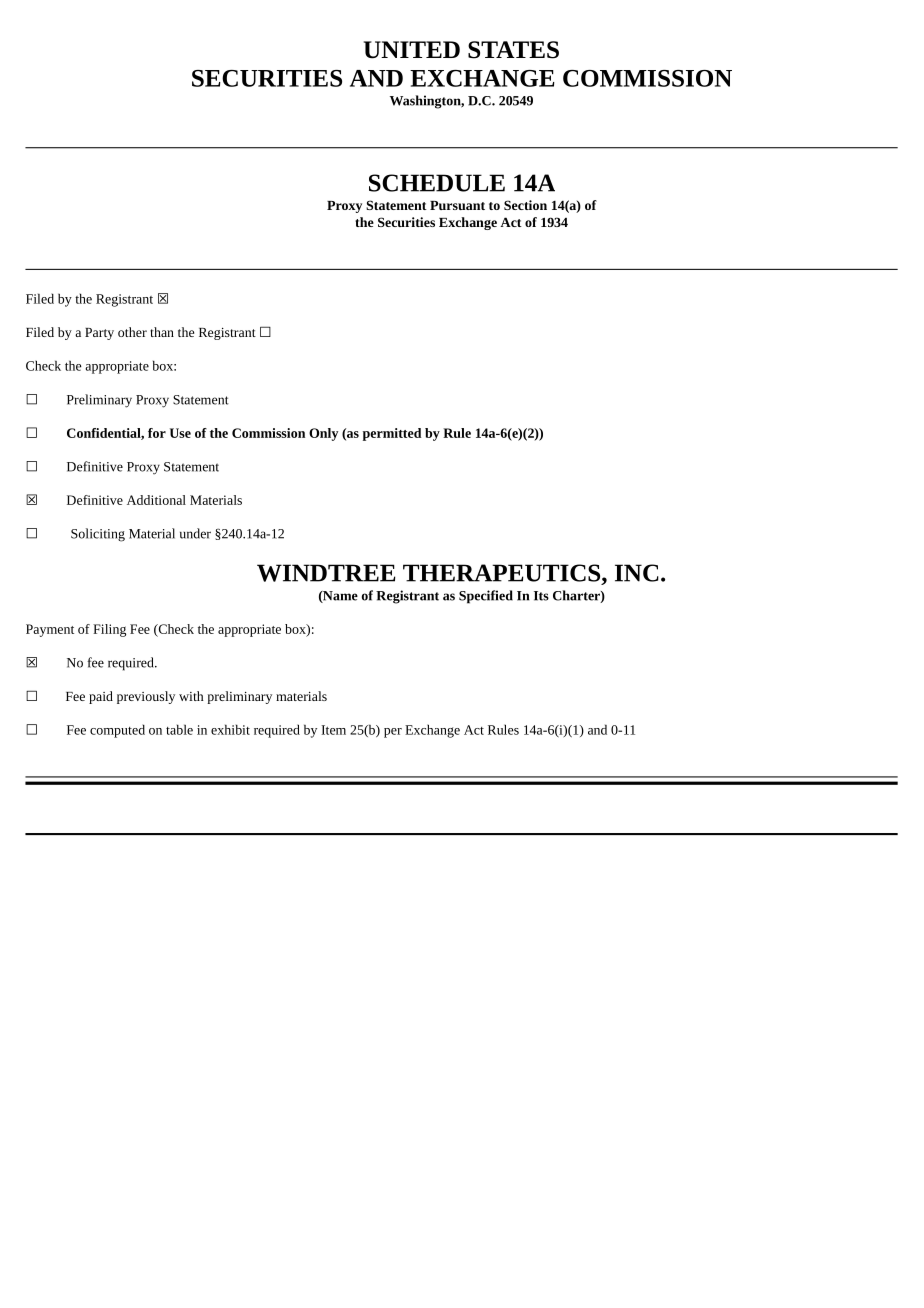  I want to click on Section, so click(525, 205).
